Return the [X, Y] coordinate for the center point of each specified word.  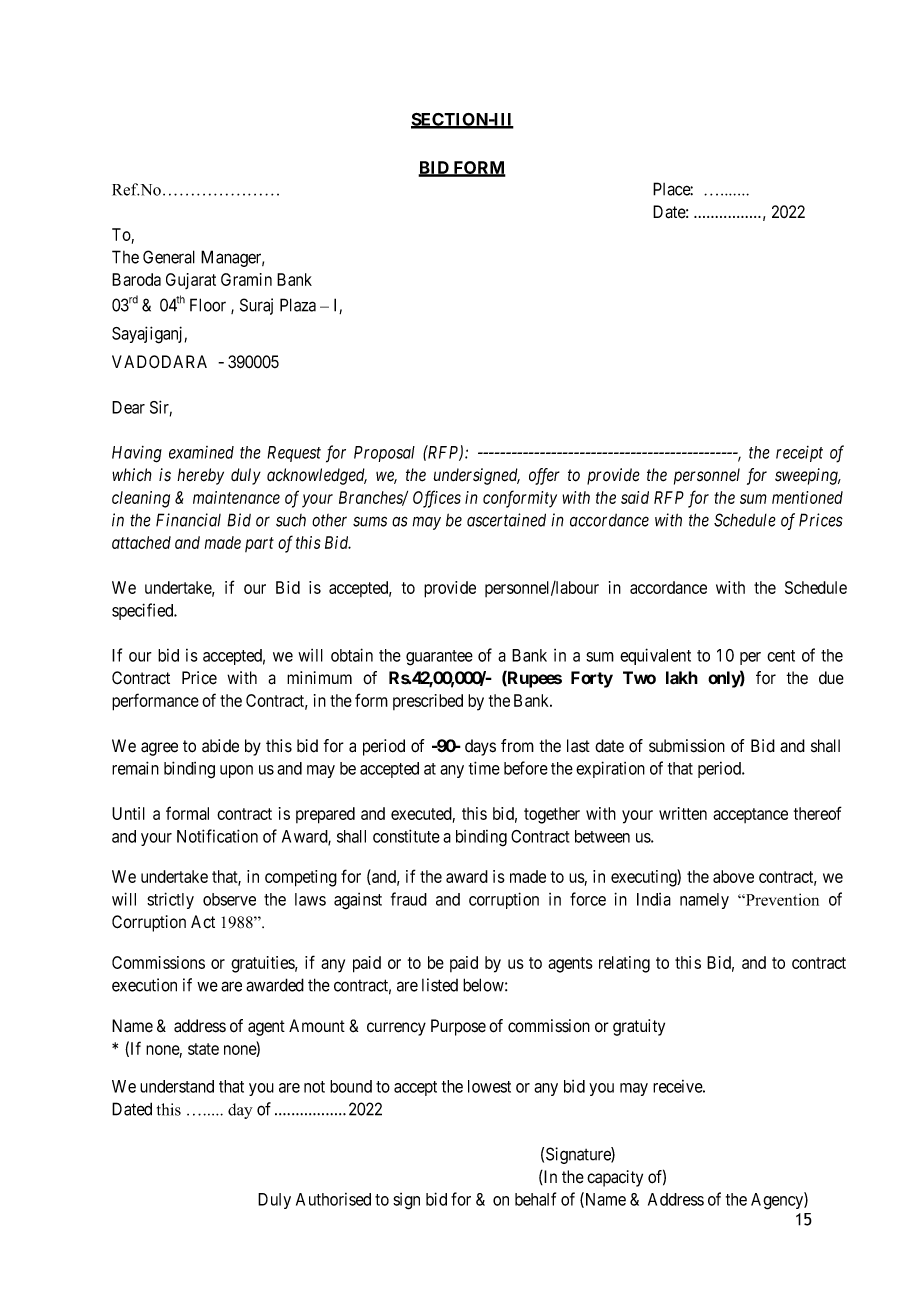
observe [229, 899]
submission [687, 746]
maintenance [236, 497]
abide [220, 746]
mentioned [807, 497]
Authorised [333, 1199]
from [517, 745]
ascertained [506, 520]
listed [440, 985]
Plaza [298, 305]
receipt [799, 454]
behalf [535, 1199]
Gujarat [191, 281]
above [733, 876]
